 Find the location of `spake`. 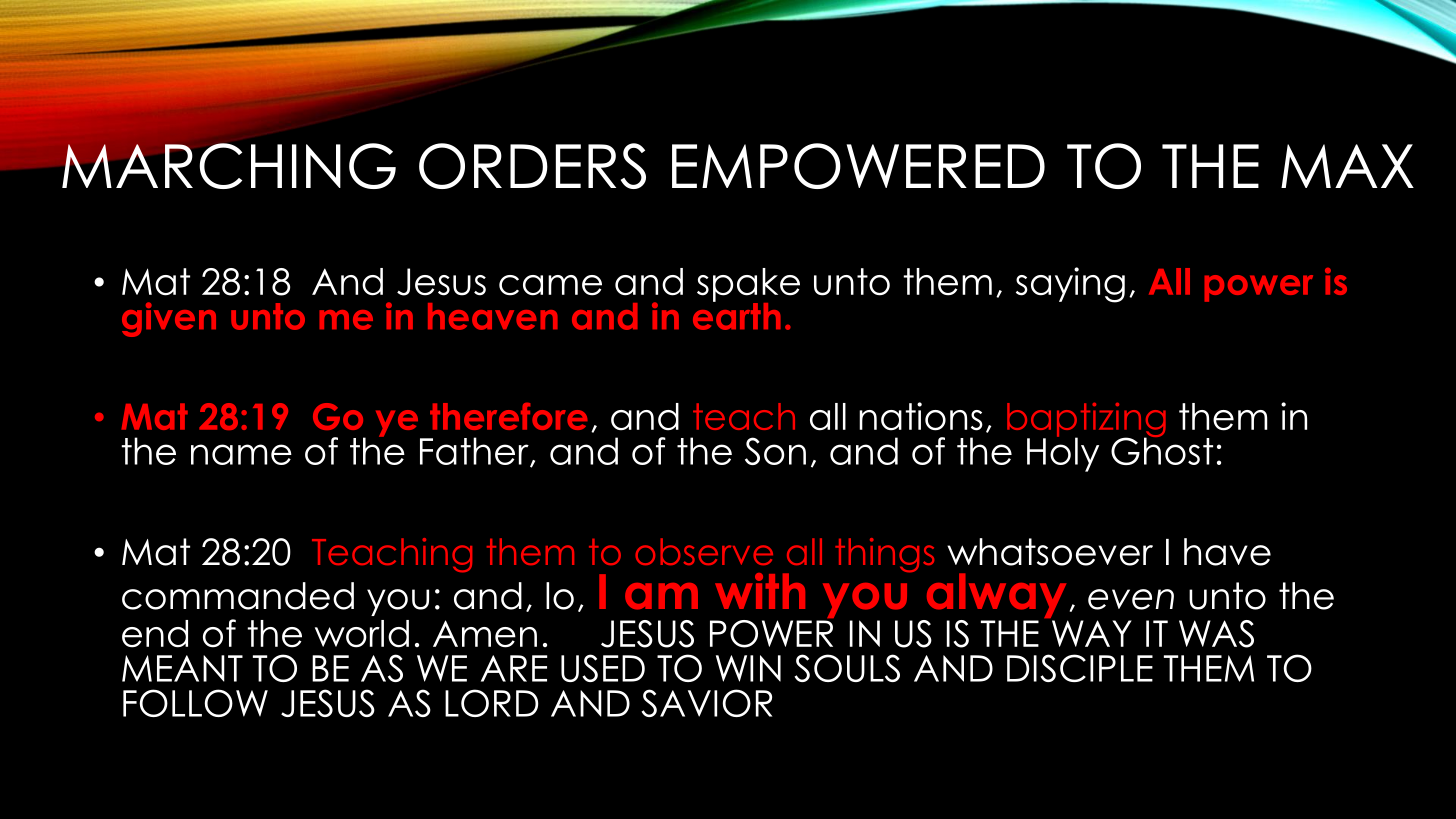

spake is located at coordinates (748, 286).
